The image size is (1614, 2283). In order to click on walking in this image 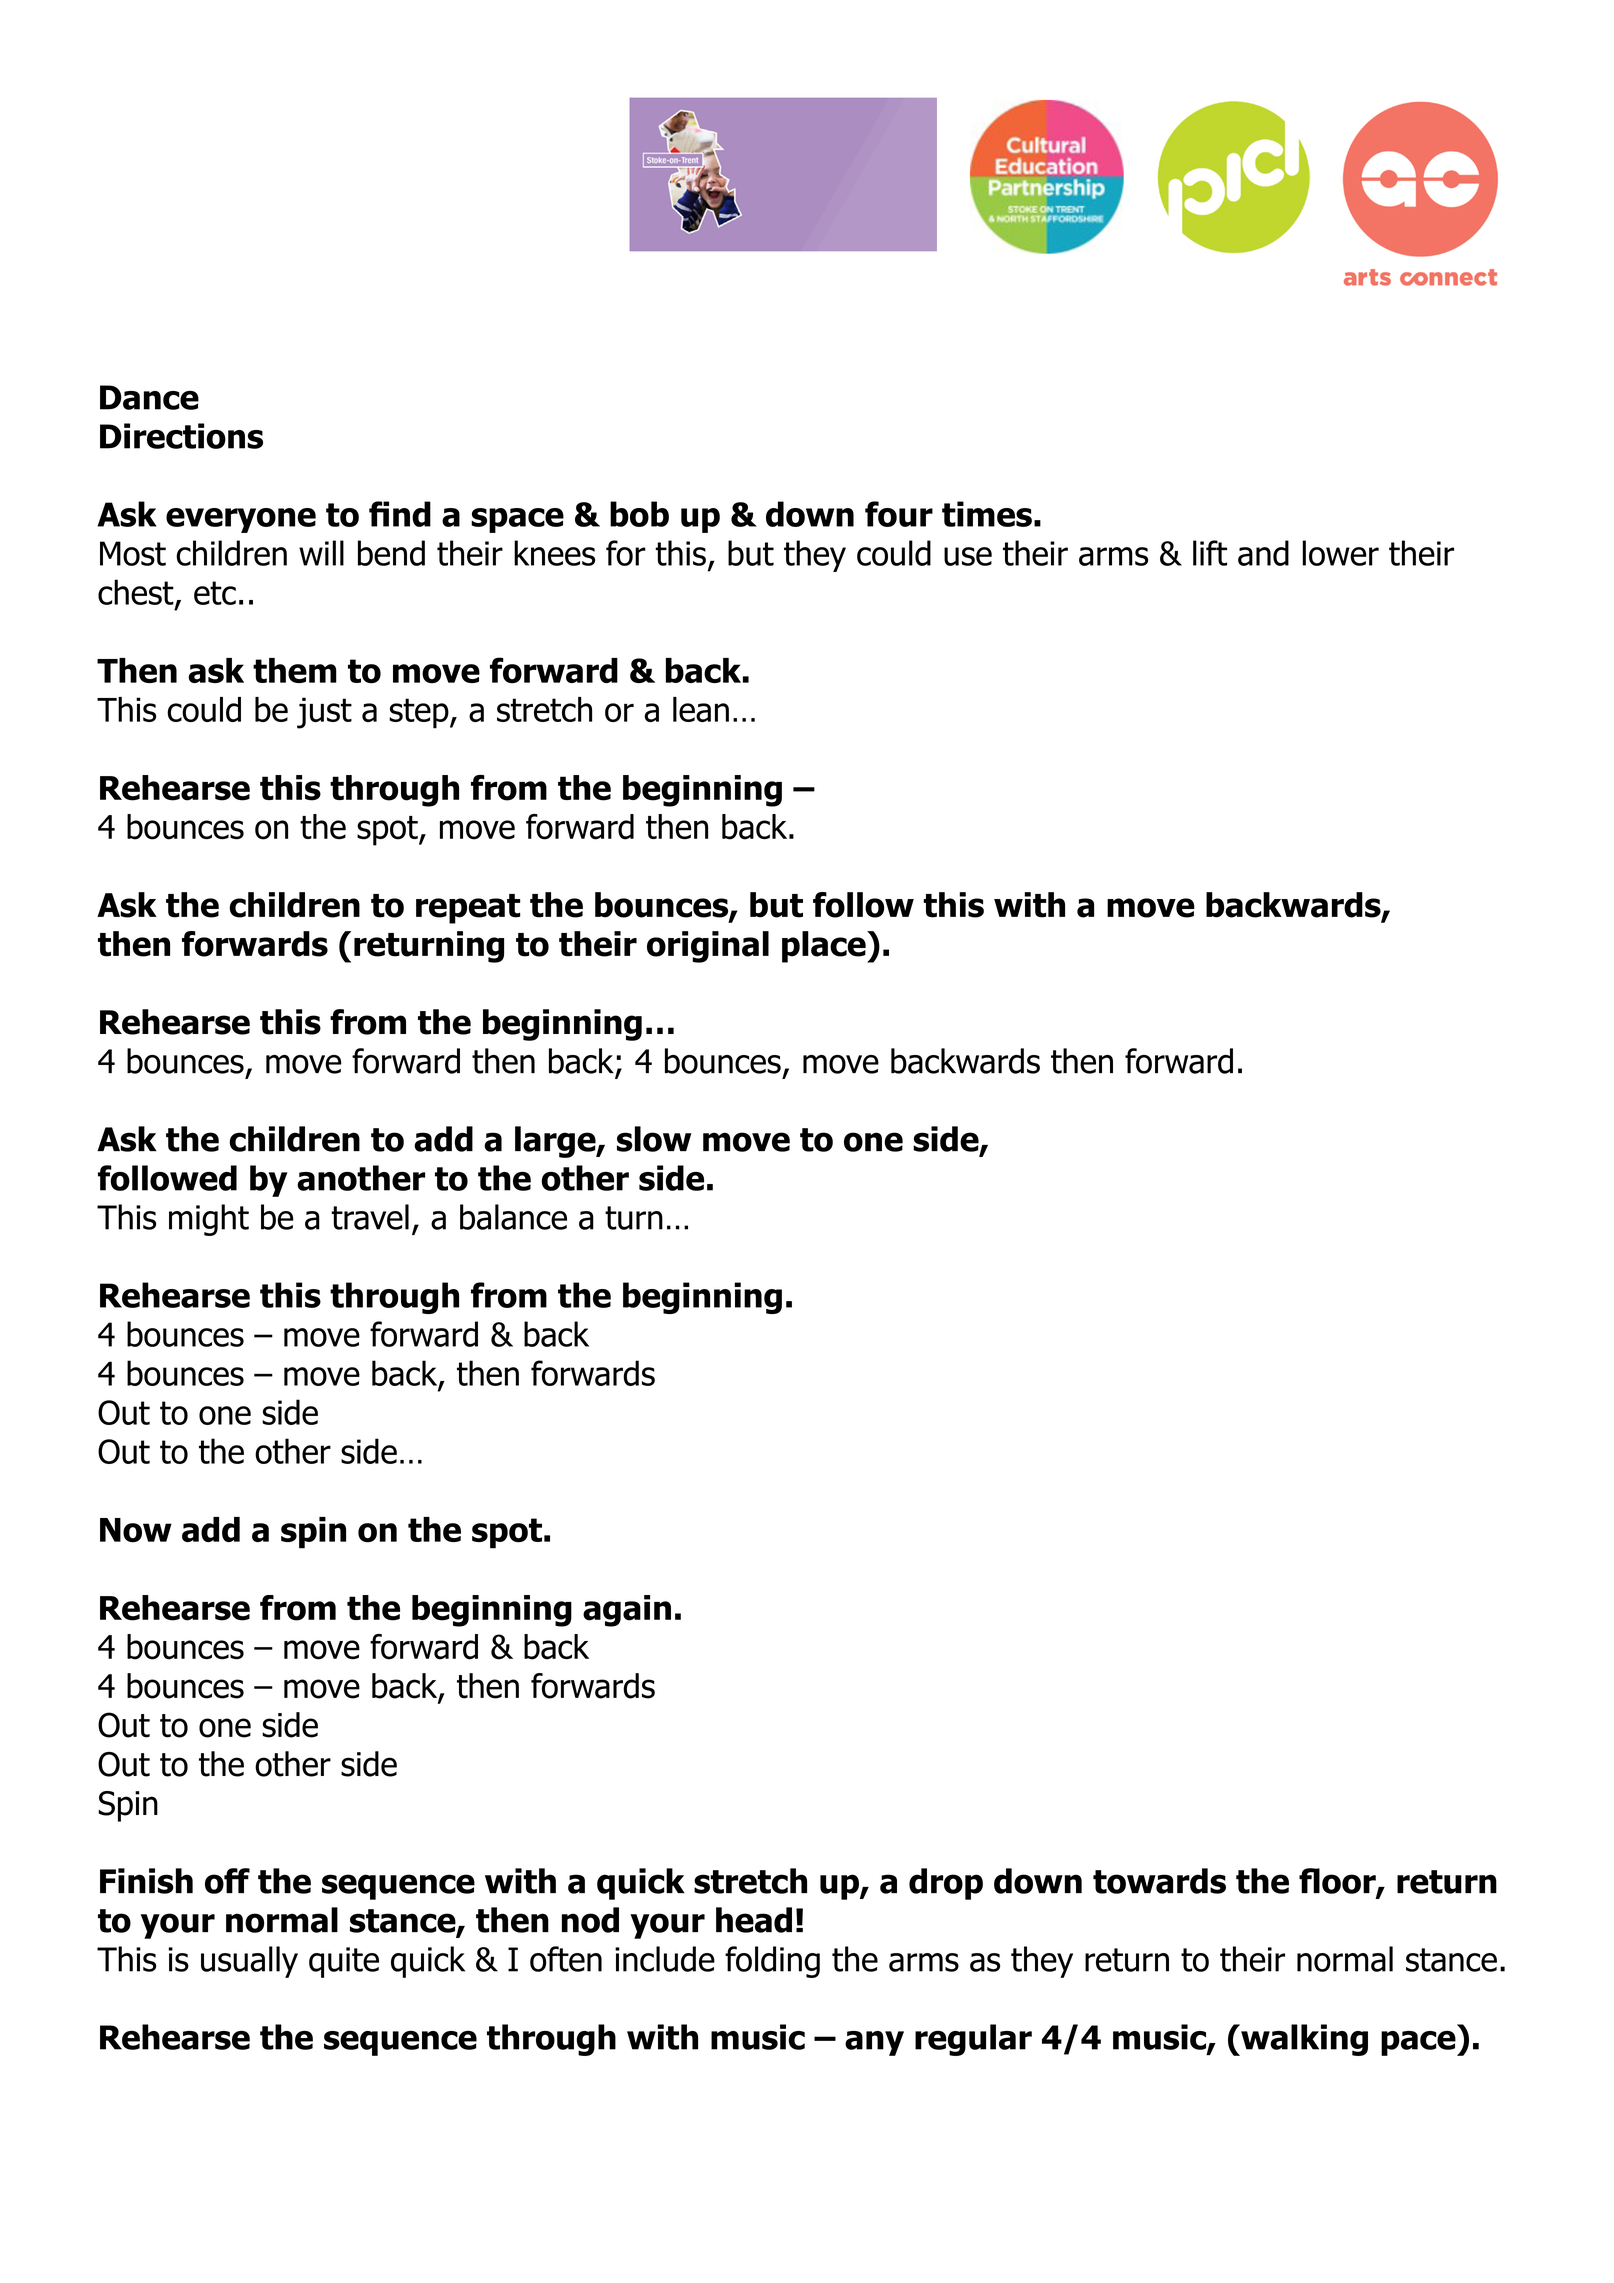, I will do `click(1303, 2040)`.
